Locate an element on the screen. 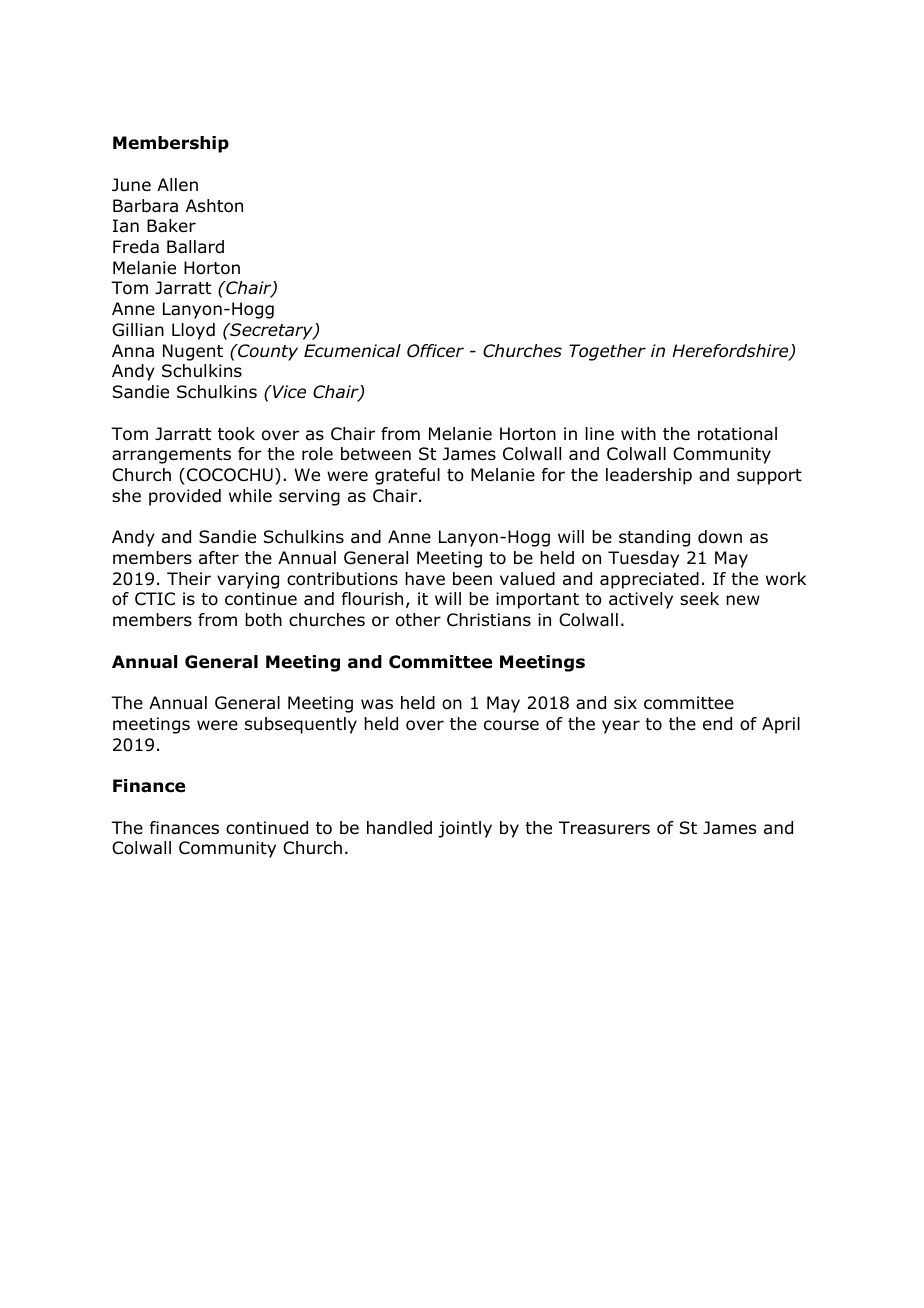 The image size is (924, 1308). took is located at coordinates (236, 434).
